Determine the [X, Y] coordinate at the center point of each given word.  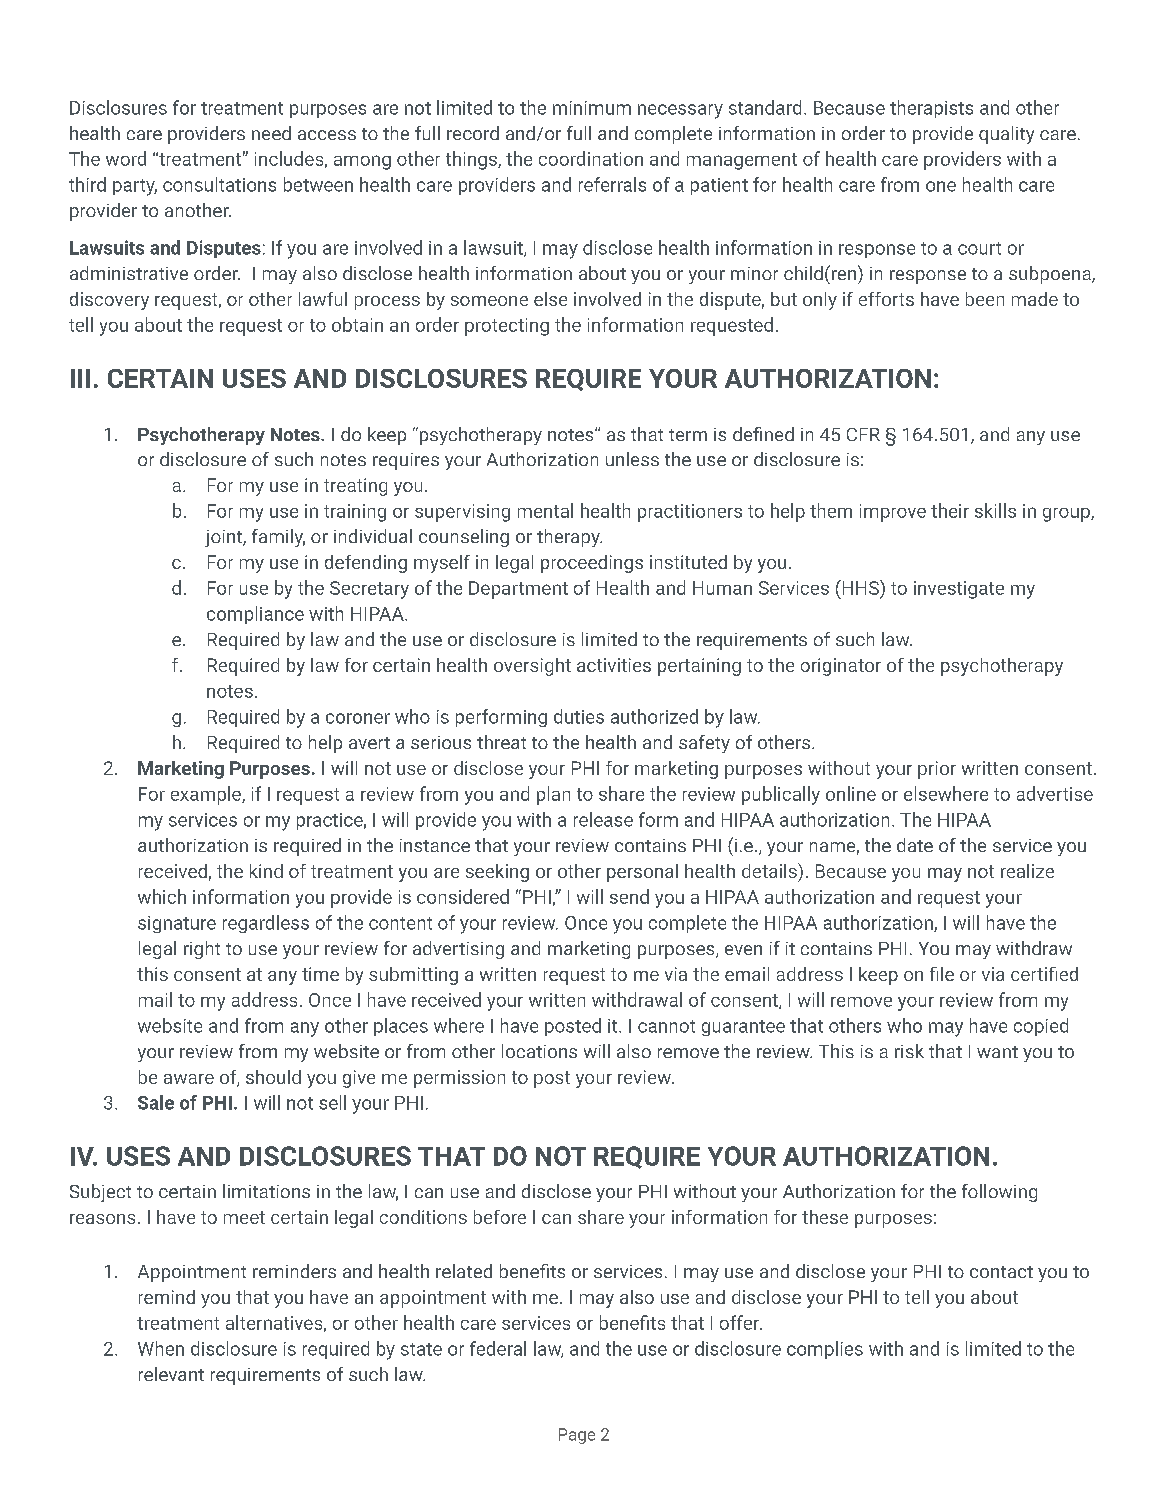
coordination [591, 158]
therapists [931, 109]
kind [266, 871]
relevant [171, 1374]
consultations [219, 184]
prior [937, 770]
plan [553, 795]
